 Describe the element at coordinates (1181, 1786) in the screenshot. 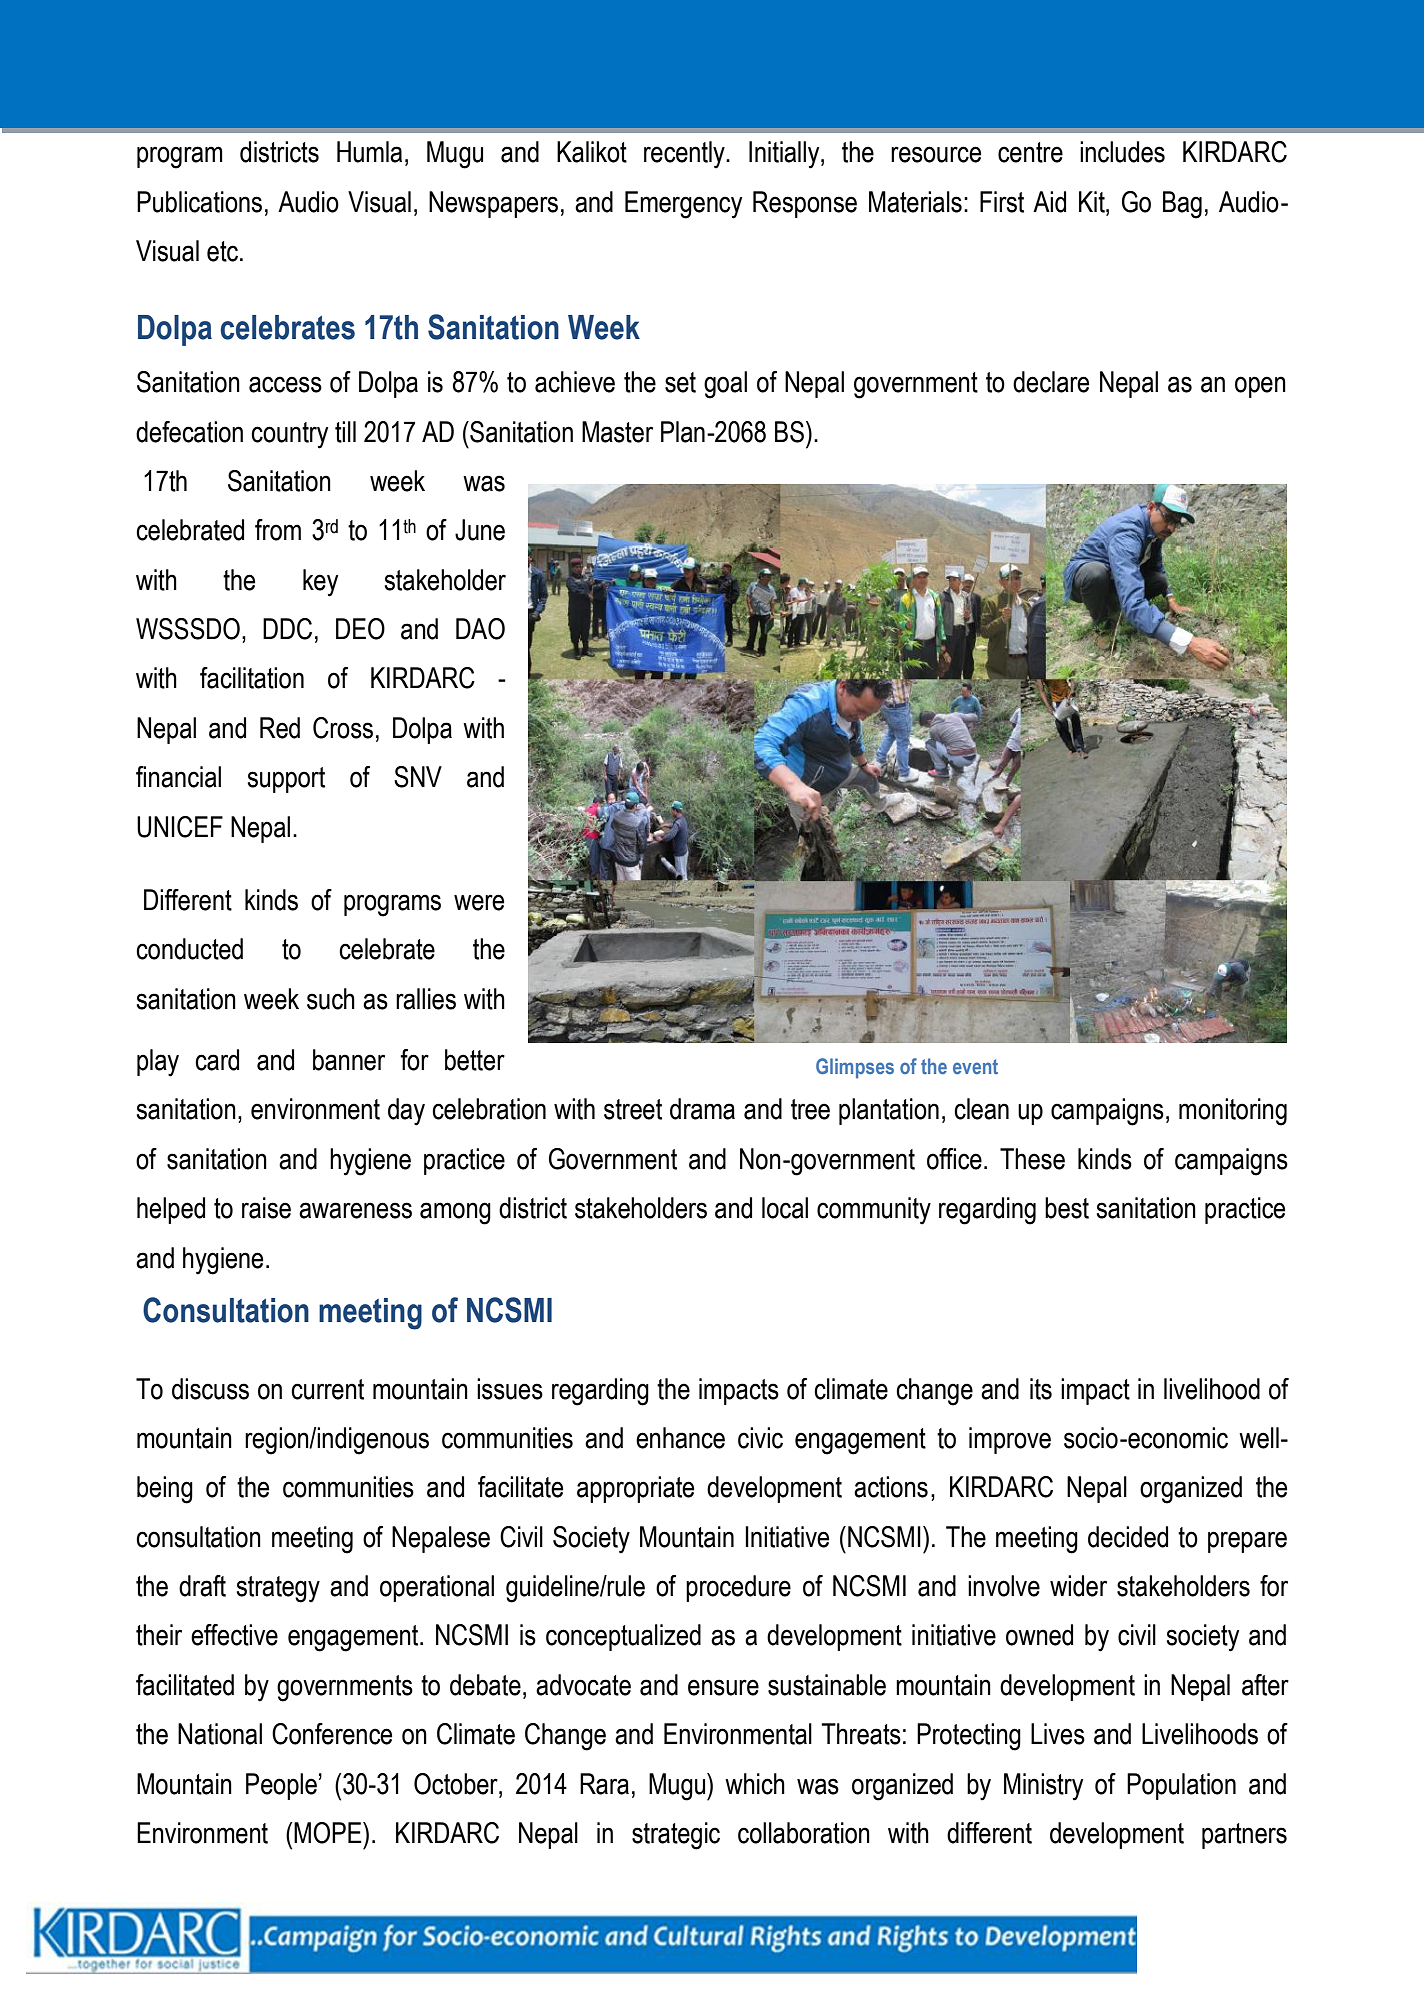

I see `Population` at that location.
